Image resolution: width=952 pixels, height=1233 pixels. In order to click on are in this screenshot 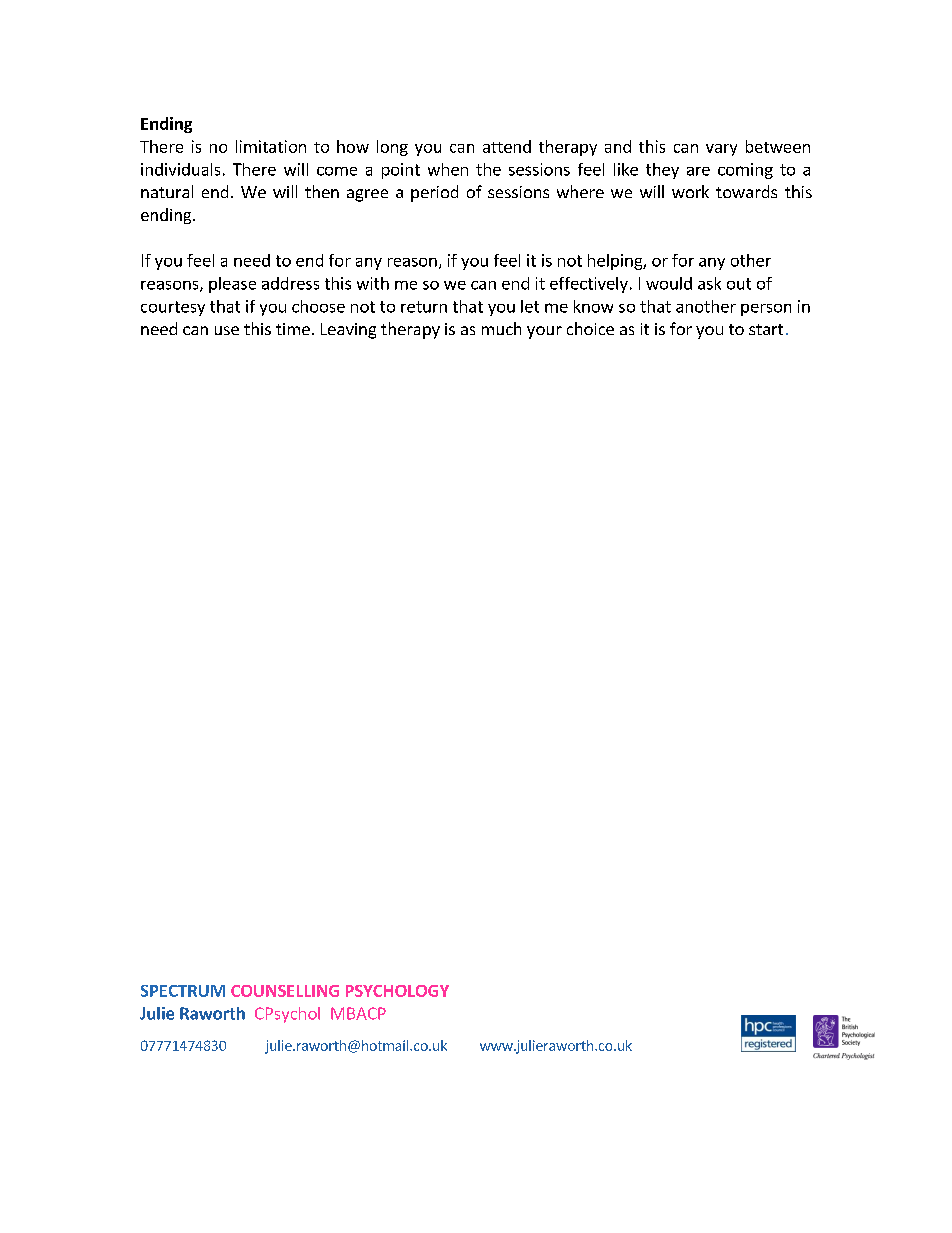, I will do `click(698, 171)`.
